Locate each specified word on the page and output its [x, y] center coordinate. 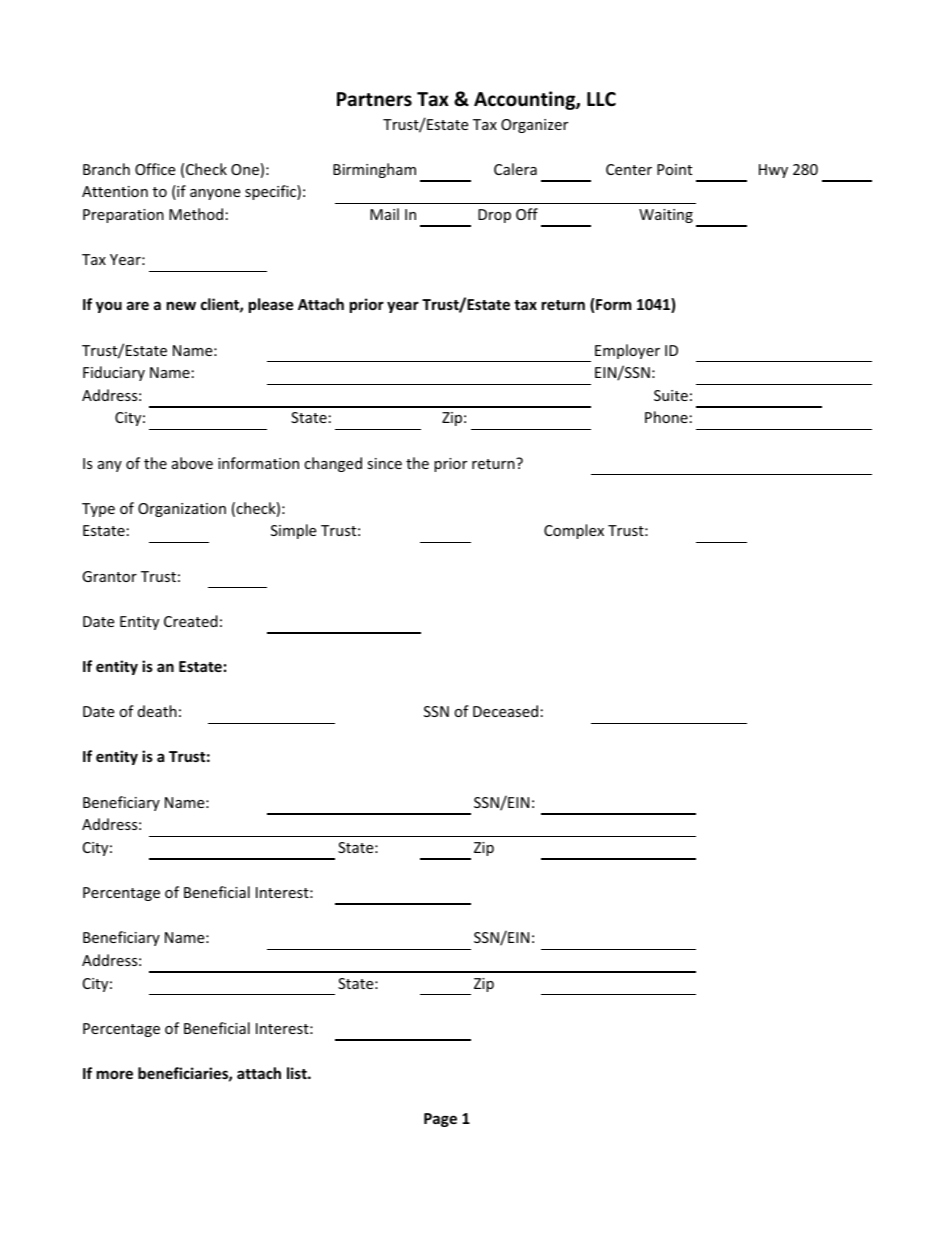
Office [155, 169]
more [115, 1074]
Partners [374, 99]
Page [440, 1120]
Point [674, 169]
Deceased [505, 711]
